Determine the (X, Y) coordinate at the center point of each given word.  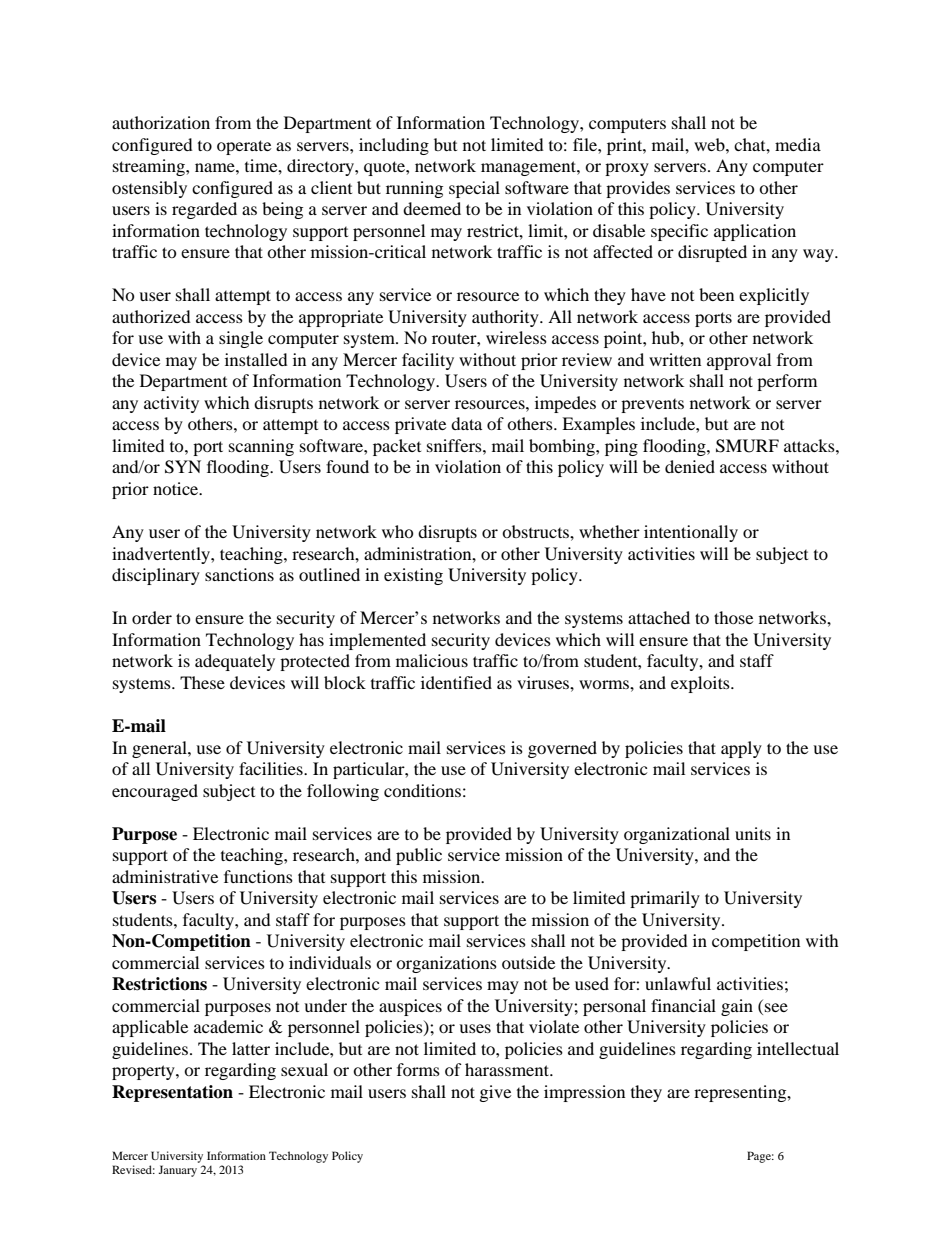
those (733, 617)
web (710, 144)
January (177, 1171)
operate (244, 147)
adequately (235, 662)
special (474, 189)
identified (456, 682)
